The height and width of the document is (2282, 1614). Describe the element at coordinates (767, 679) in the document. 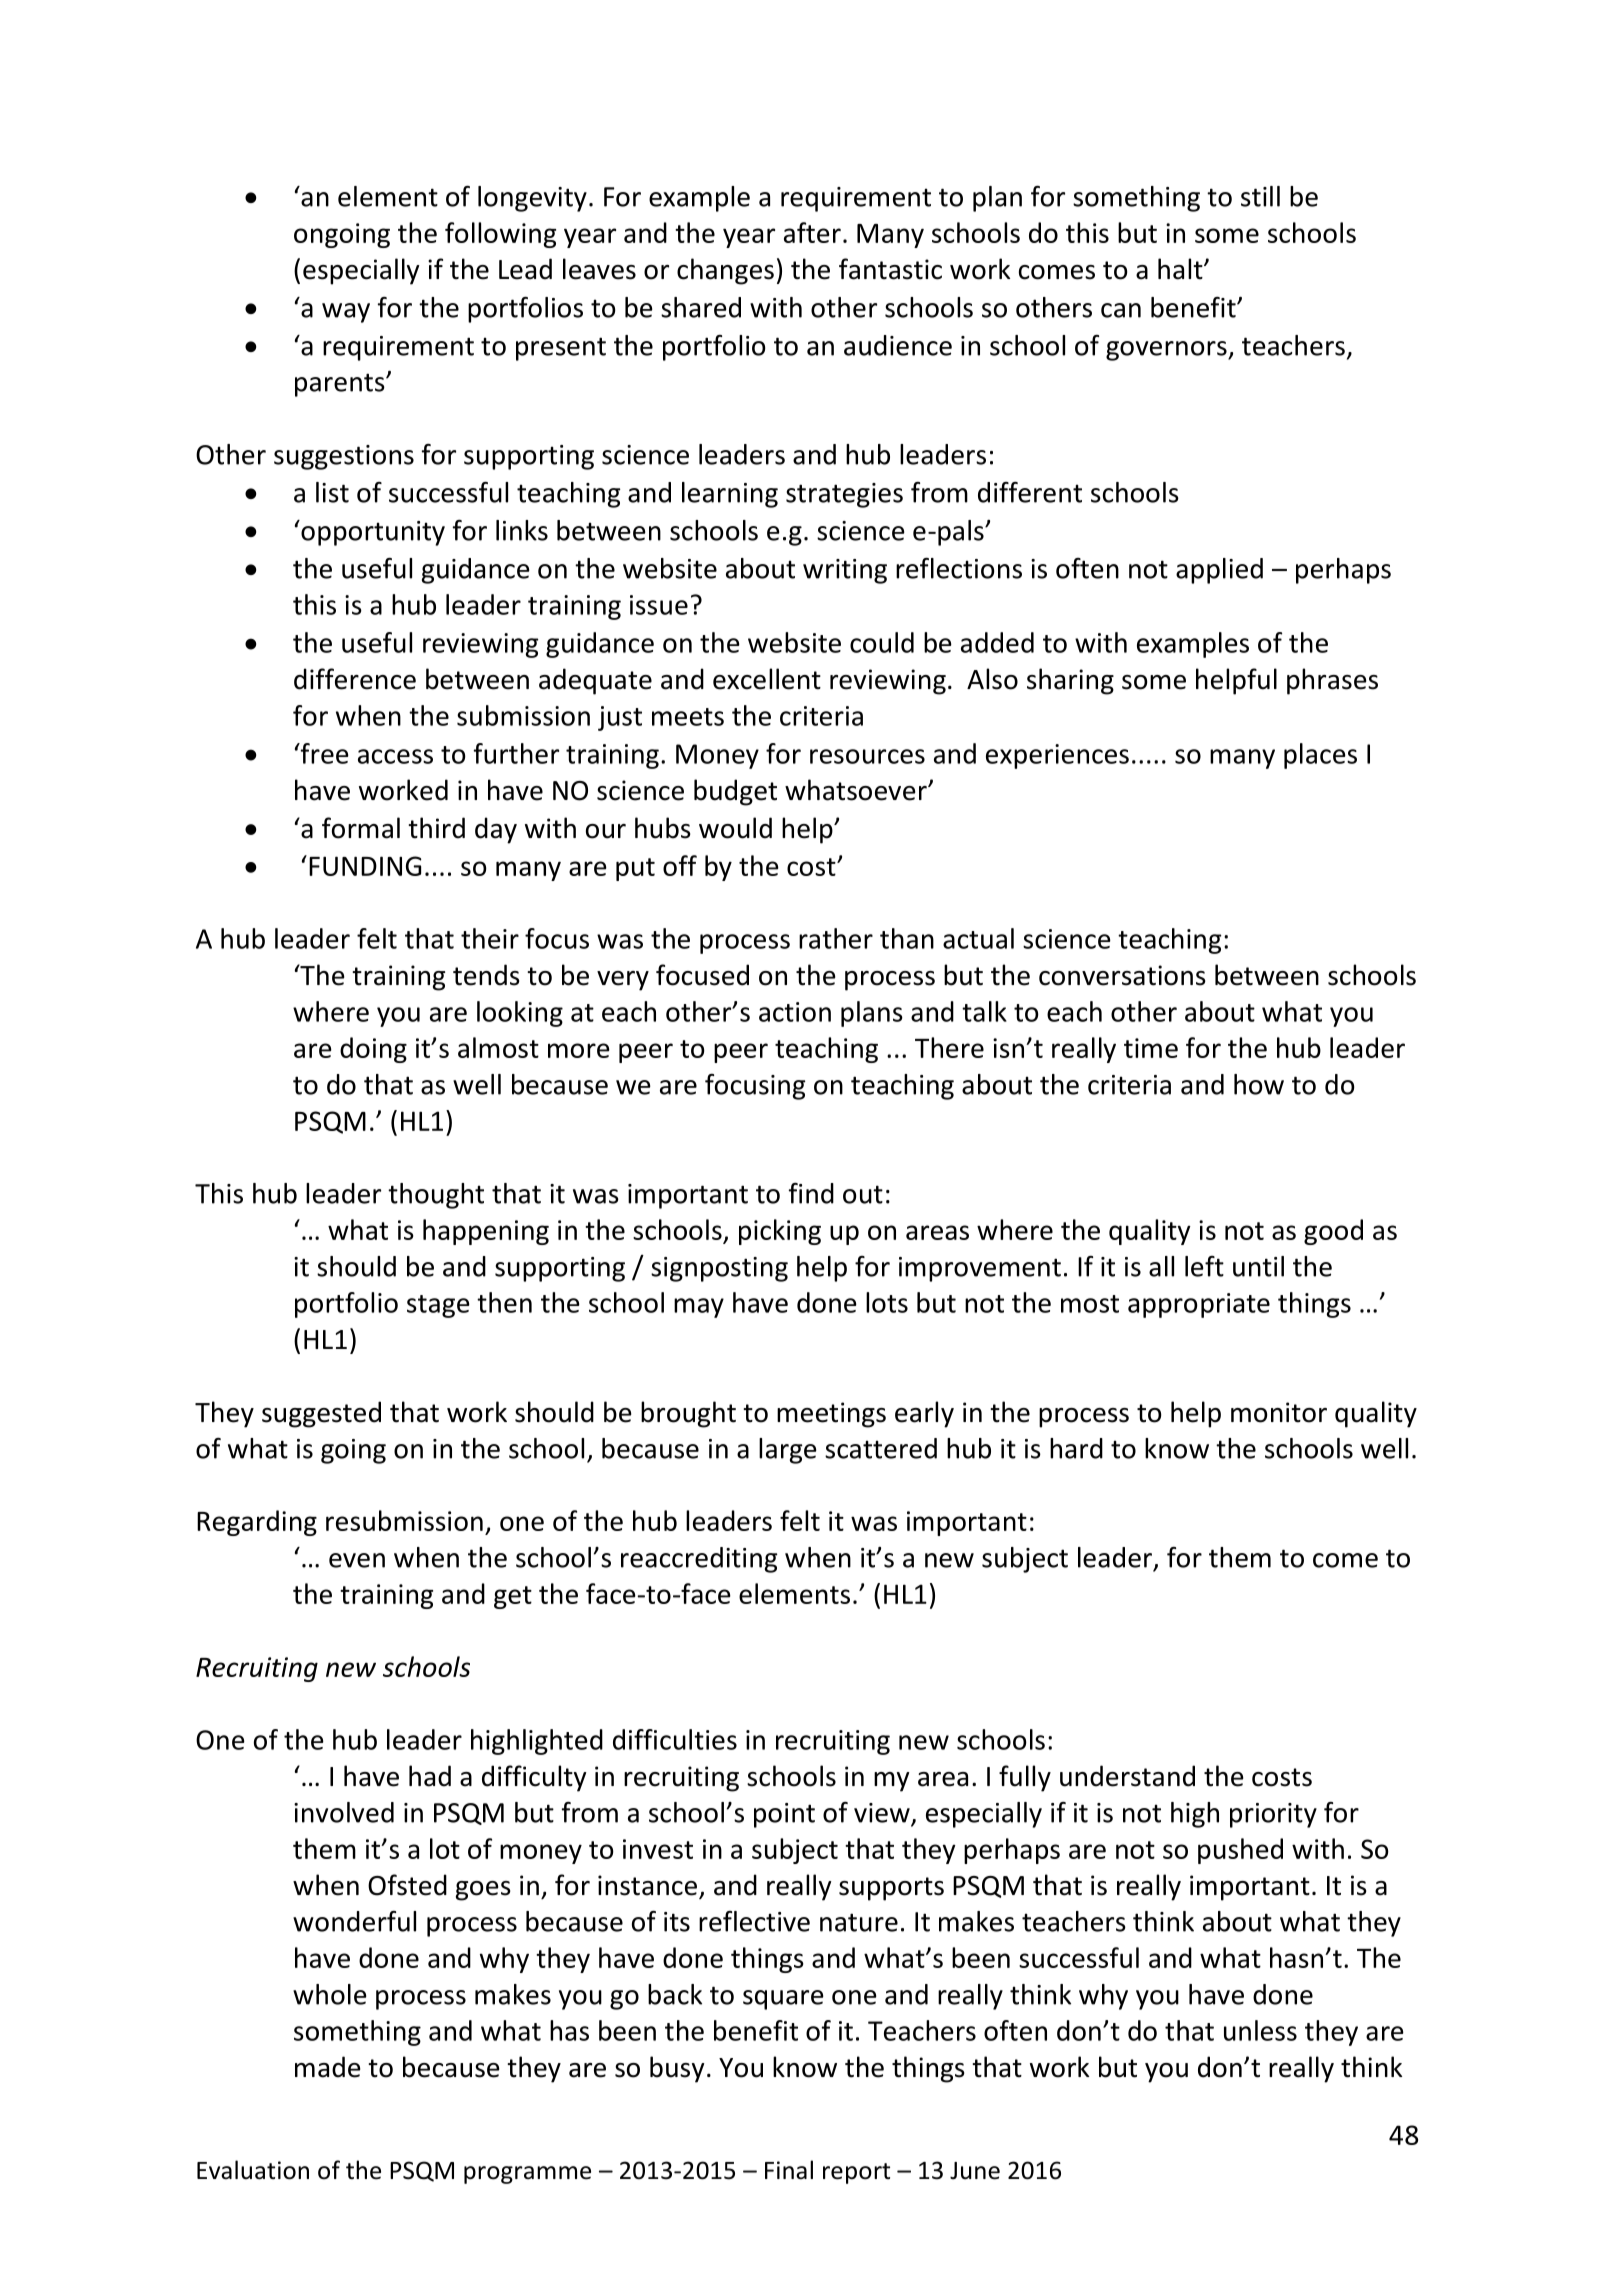

I see `excellent` at that location.
